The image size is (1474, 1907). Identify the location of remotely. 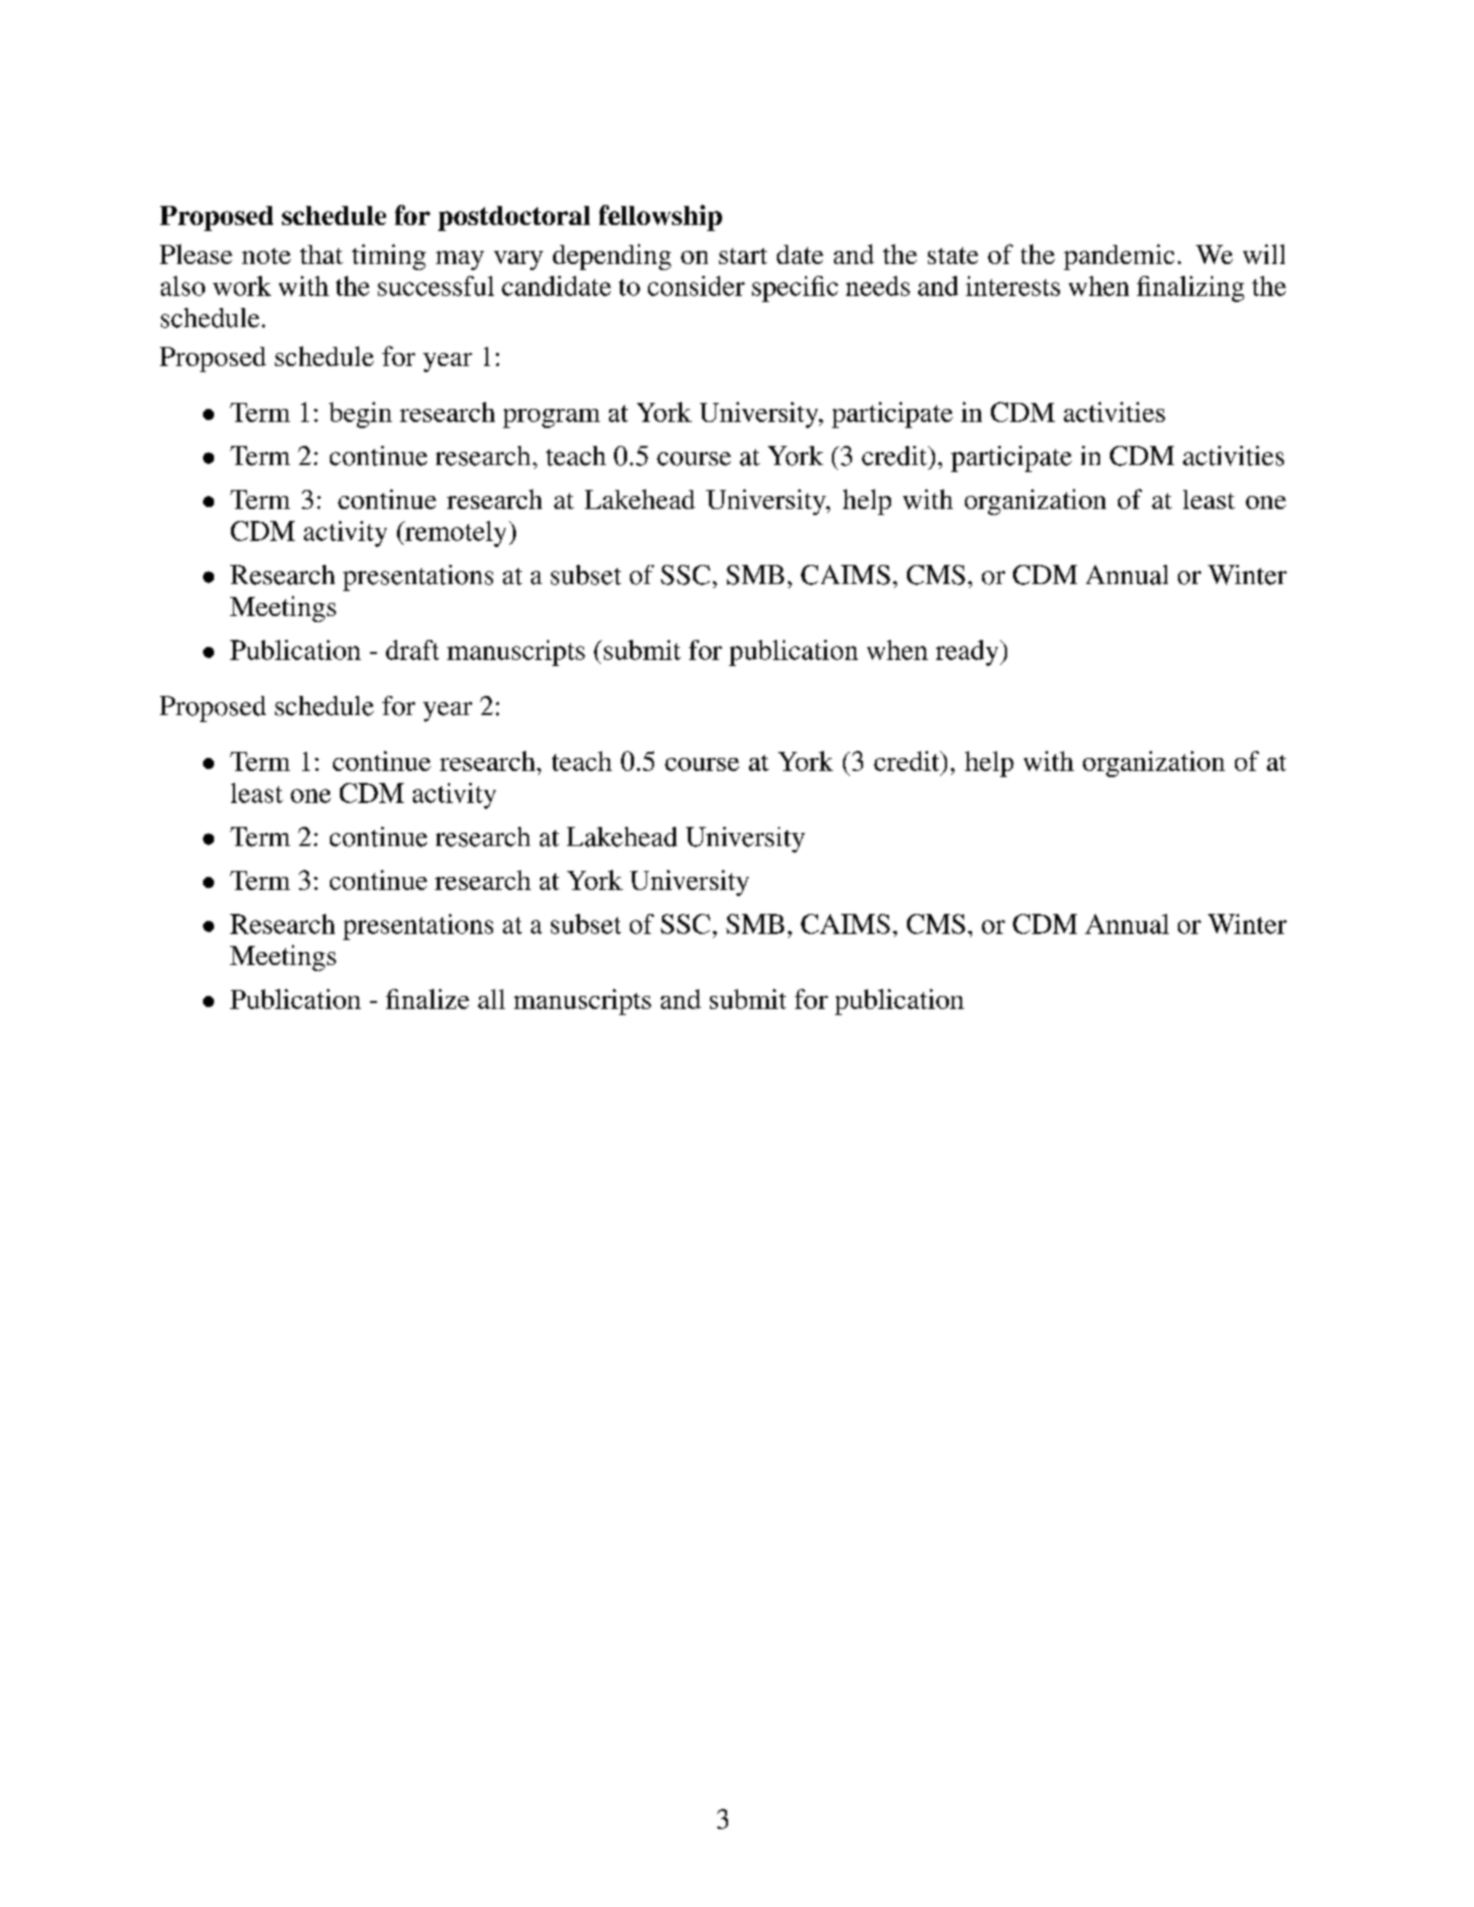
(454, 534).
